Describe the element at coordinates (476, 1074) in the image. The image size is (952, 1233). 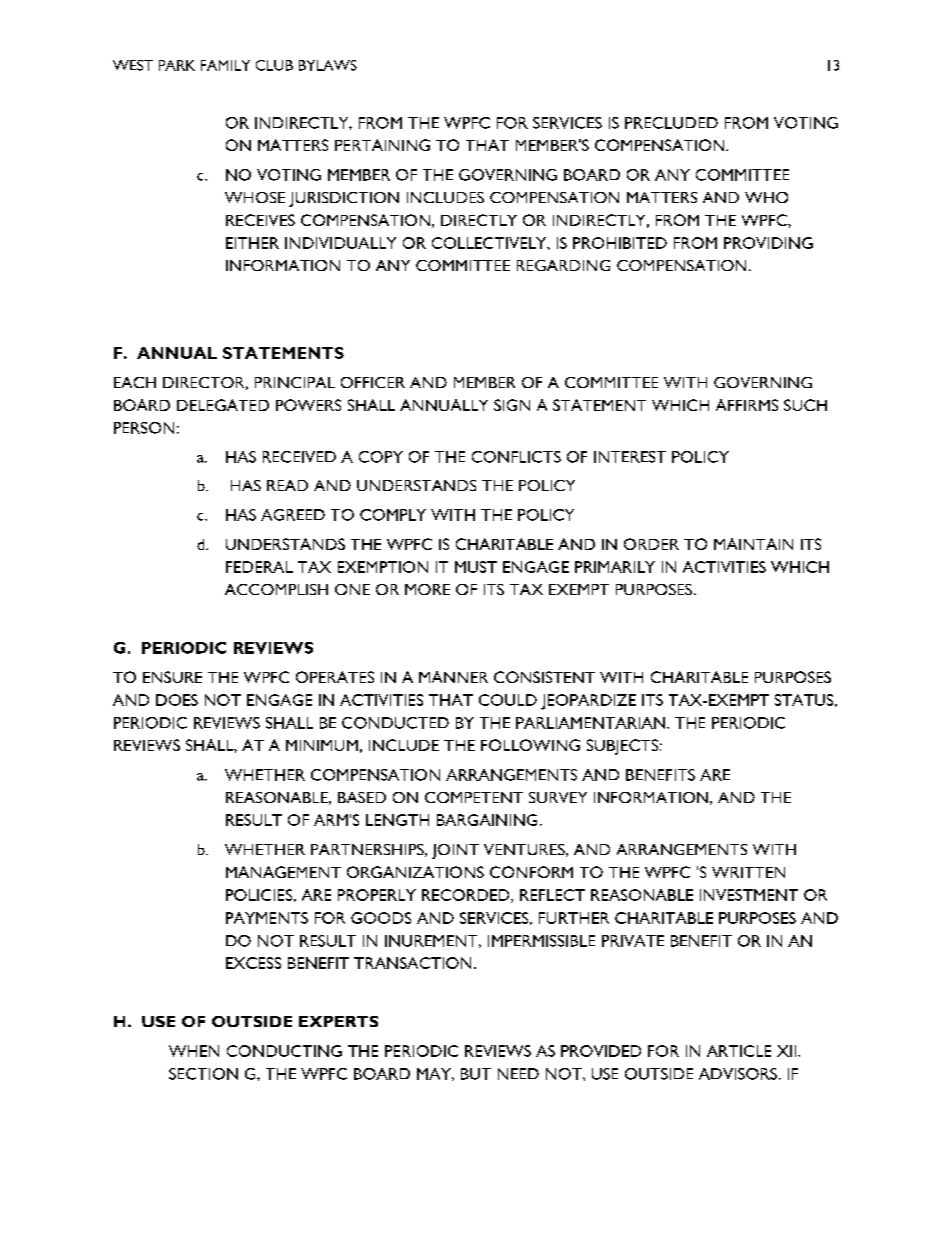
I see `BUT` at that location.
